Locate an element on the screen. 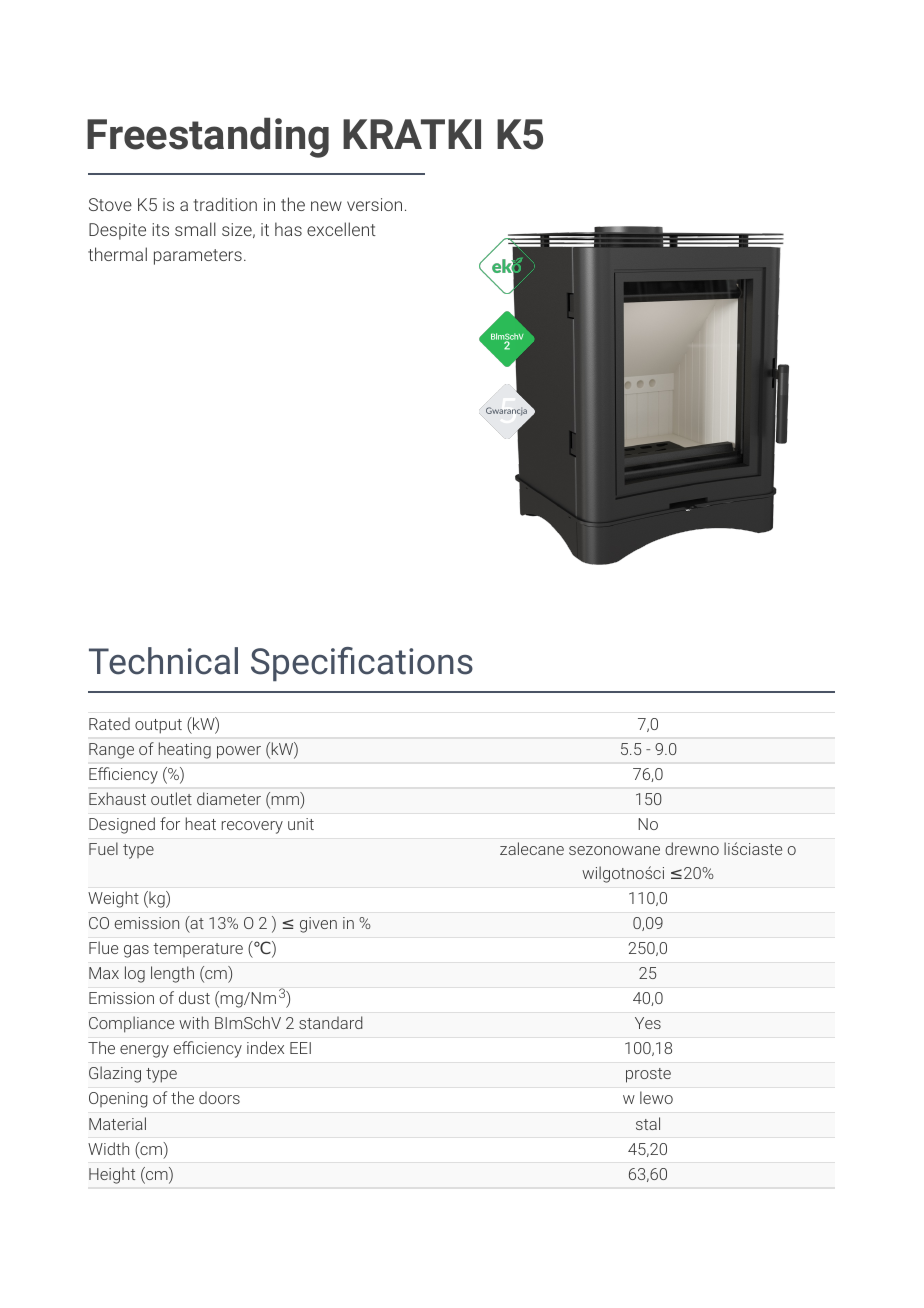  Speci is located at coordinates (293, 664).
